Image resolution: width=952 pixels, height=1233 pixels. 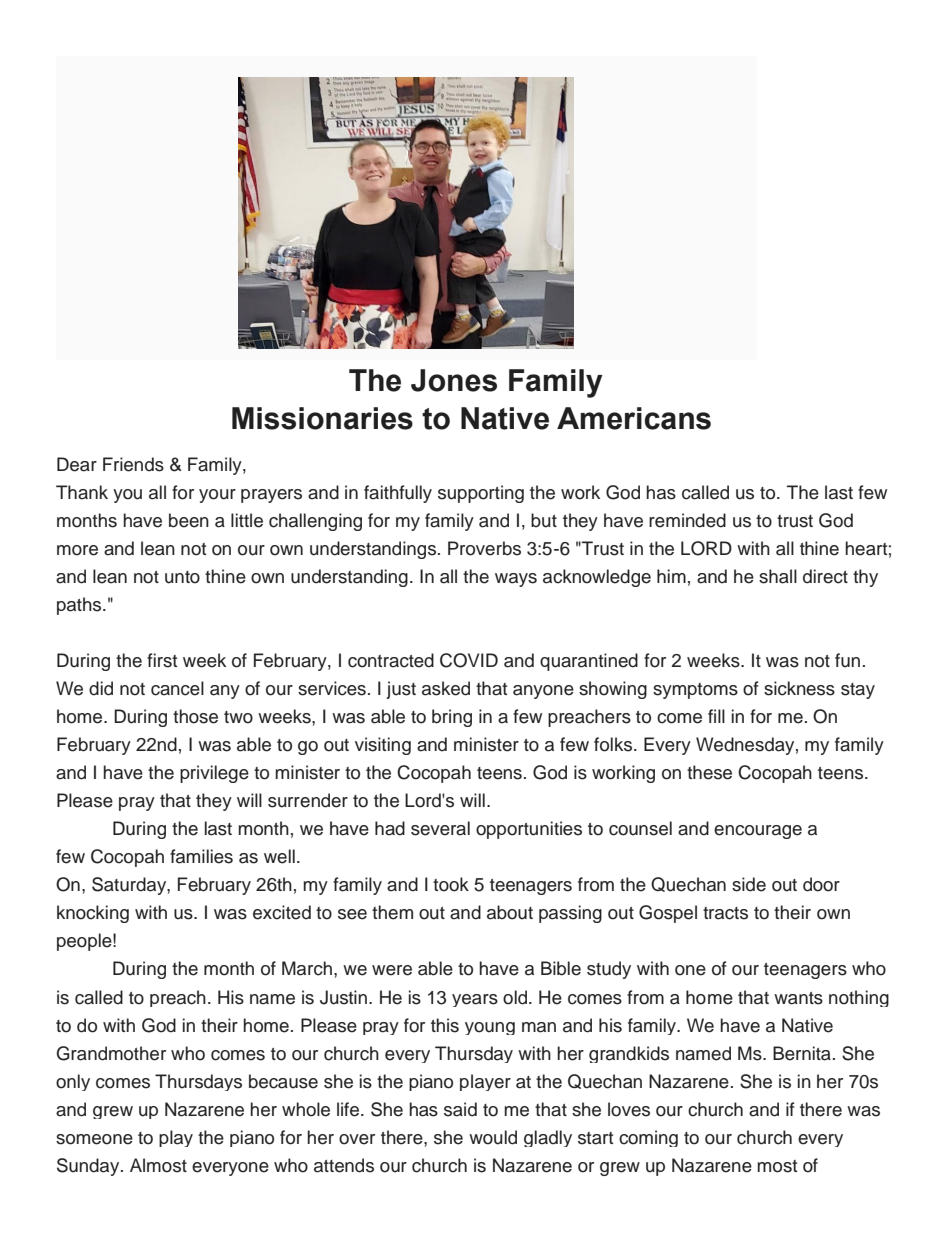 What do you see at coordinates (454, 380) in the screenshot?
I see `Jones` at bounding box center [454, 380].
